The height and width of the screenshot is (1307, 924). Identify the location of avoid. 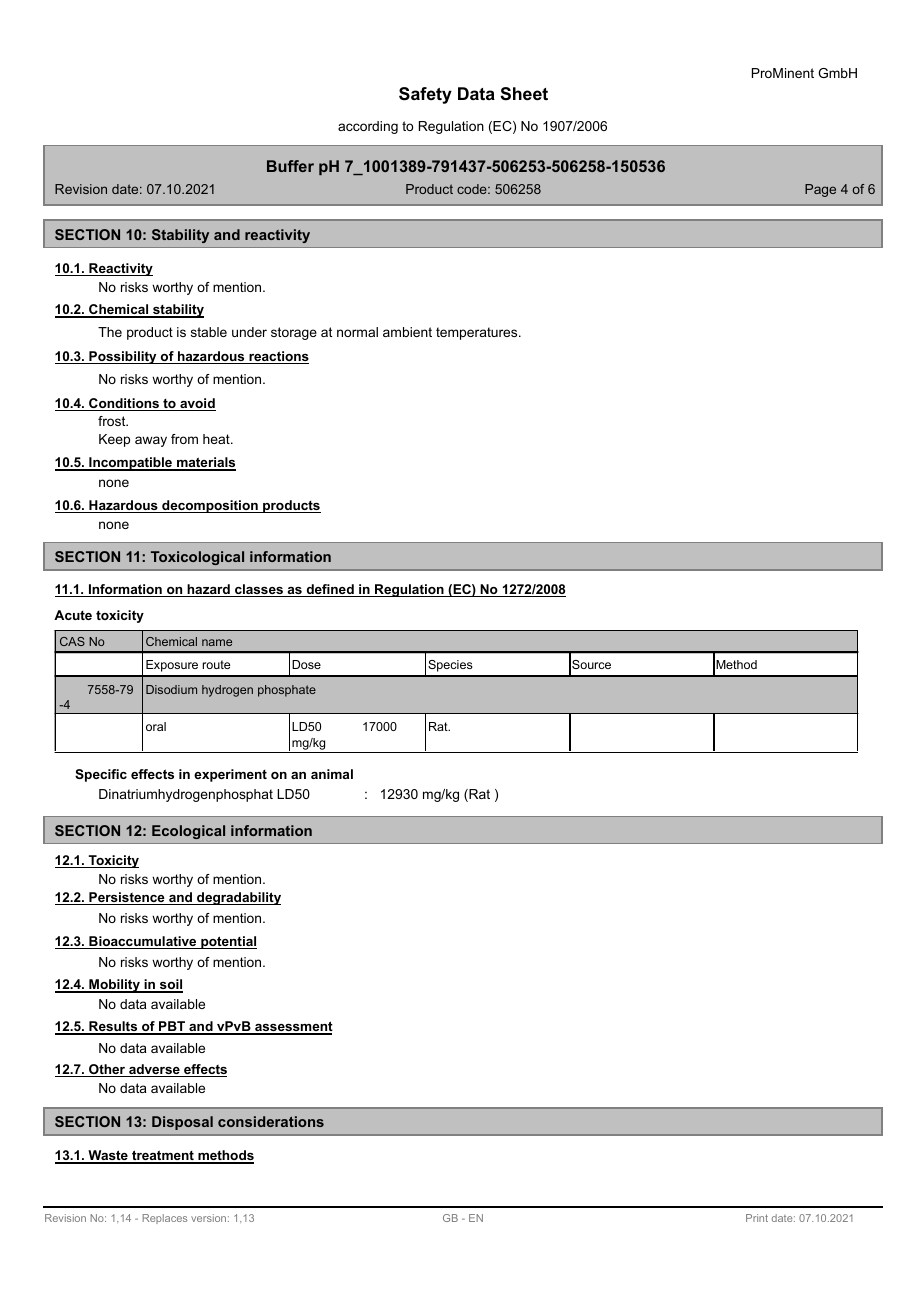
(197, 404).
